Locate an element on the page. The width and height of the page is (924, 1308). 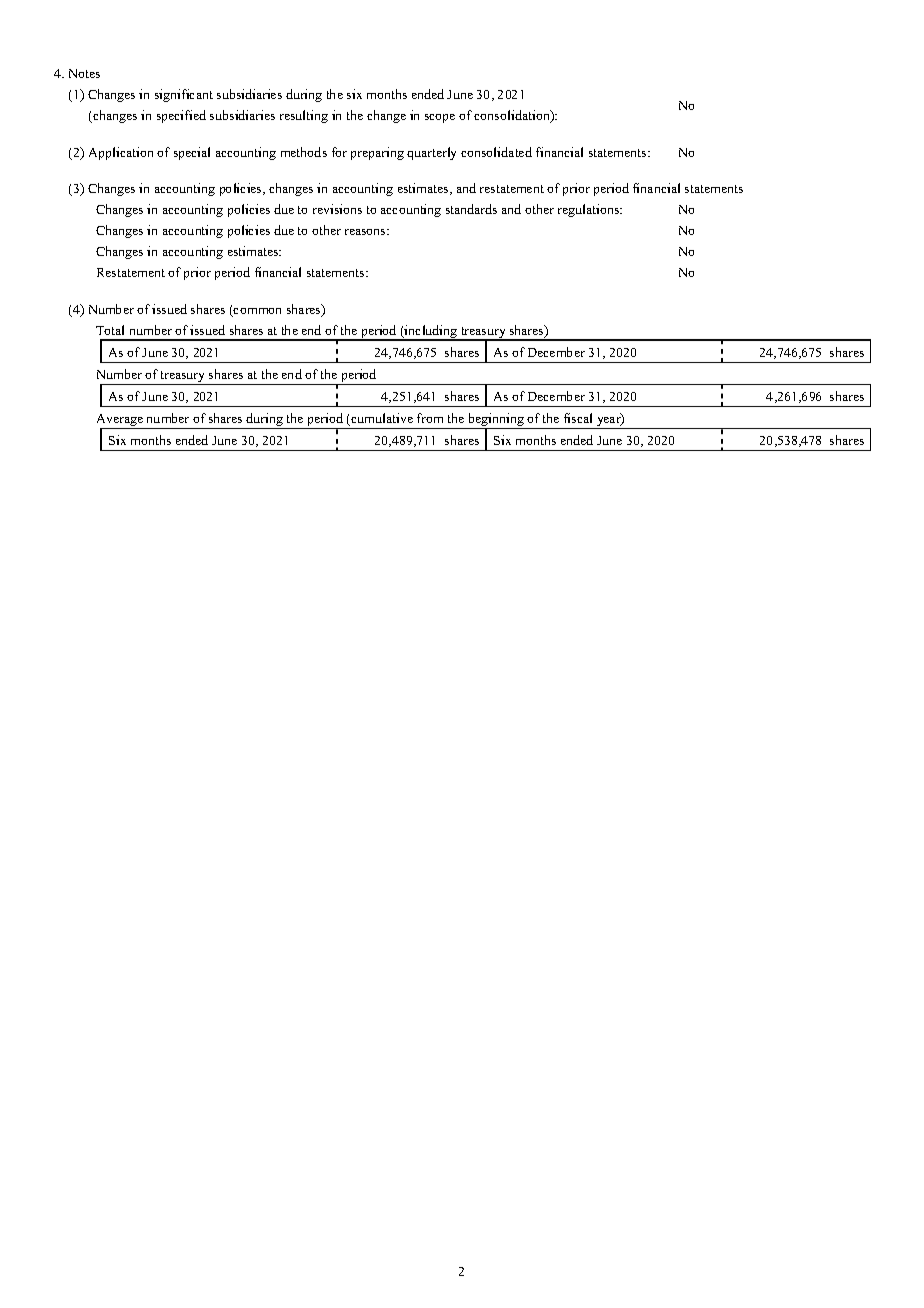
revisions is located at coordinates (337, 209).
